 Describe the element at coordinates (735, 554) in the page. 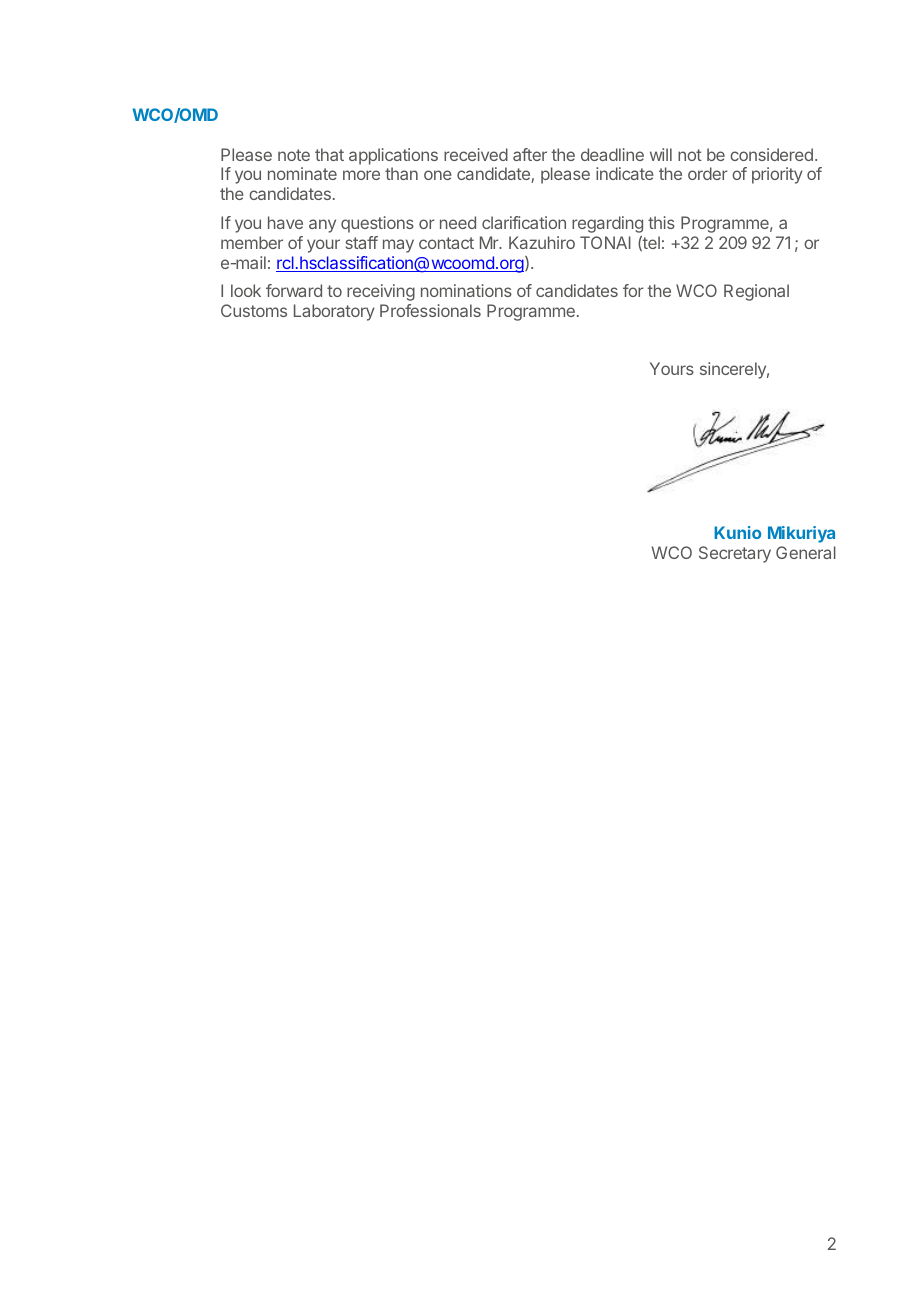

I see `Secretary` at that location.
